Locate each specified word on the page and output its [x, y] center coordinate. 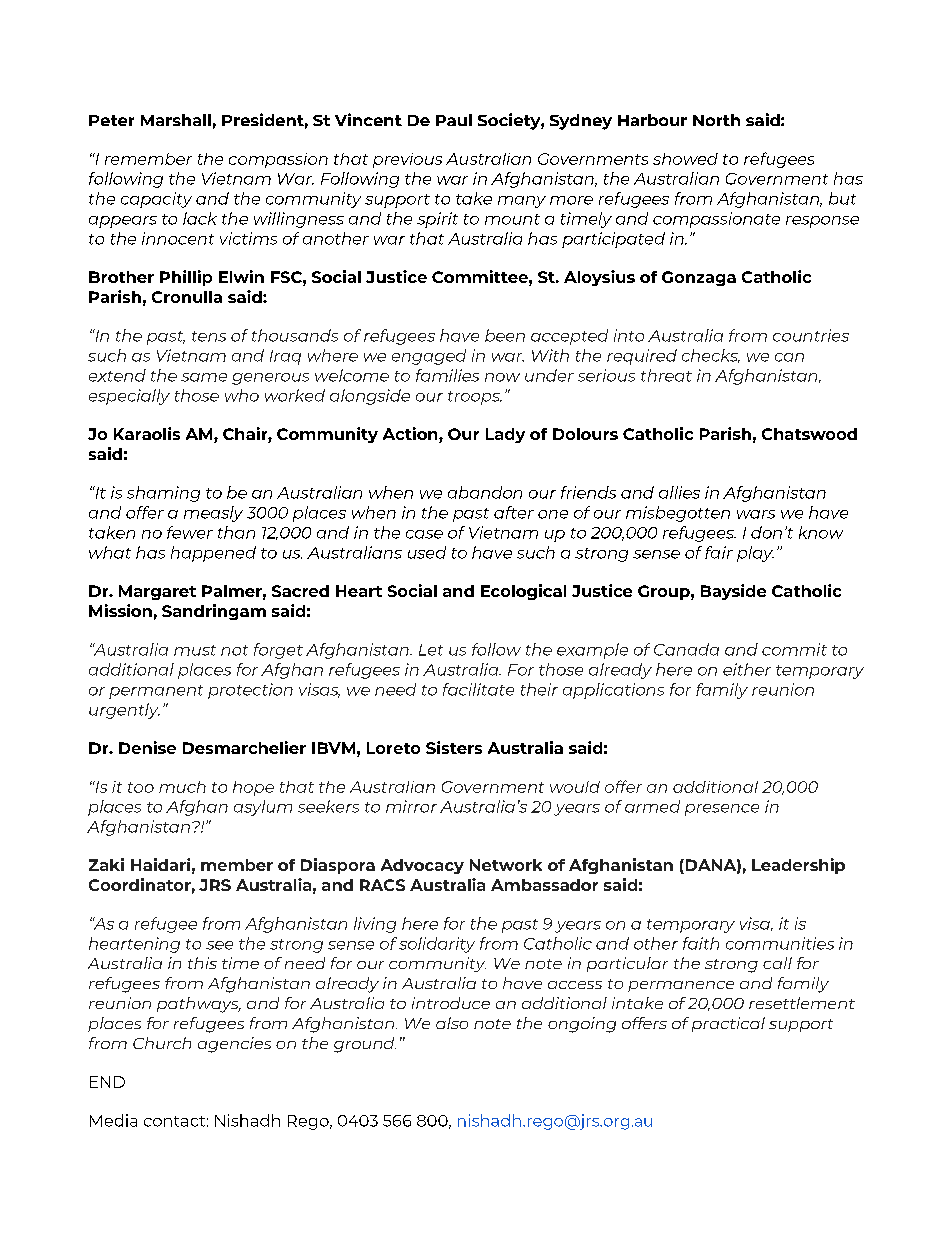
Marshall [176, 120]
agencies [234, 1045]
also [452, 1023]
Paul [454, 120]
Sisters [454, 747]
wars [756, 514]
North [716, 120]
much [182, 787]
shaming [163, 494]
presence [722, 810]
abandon [485, 492]
